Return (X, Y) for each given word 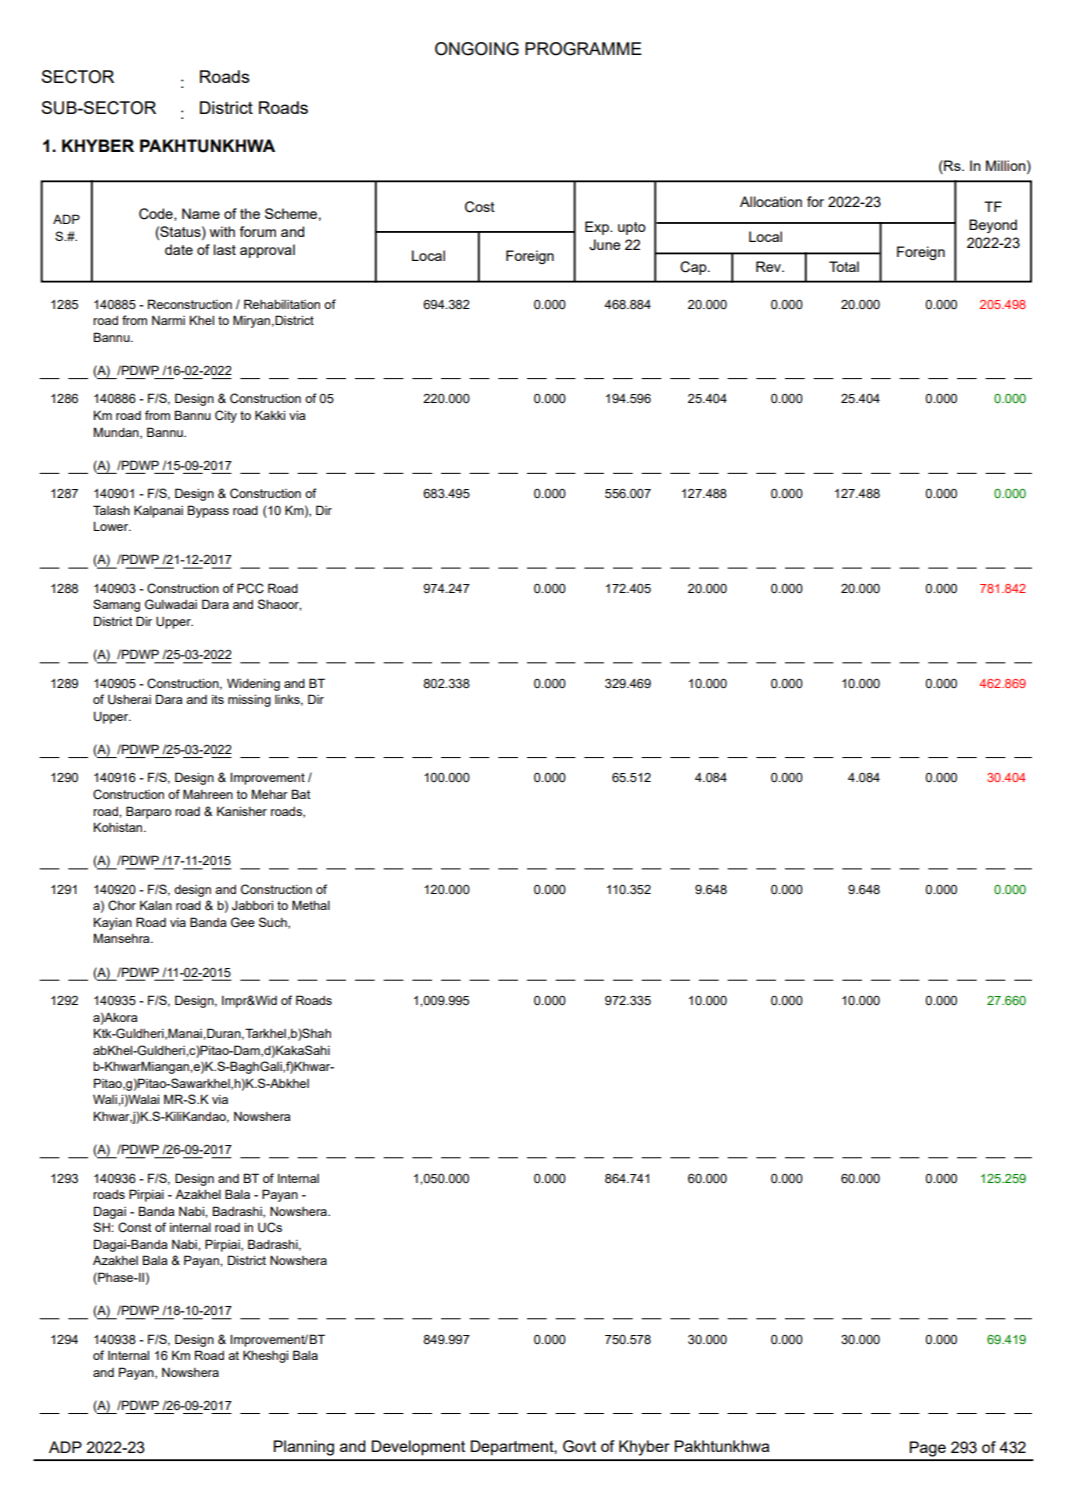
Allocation (771, 201)
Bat (301, 794)
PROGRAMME (583, 49)
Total (844, 266)
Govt (579, 1446)
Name (201, 213)
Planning (303, 1448)
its (218, 699)
